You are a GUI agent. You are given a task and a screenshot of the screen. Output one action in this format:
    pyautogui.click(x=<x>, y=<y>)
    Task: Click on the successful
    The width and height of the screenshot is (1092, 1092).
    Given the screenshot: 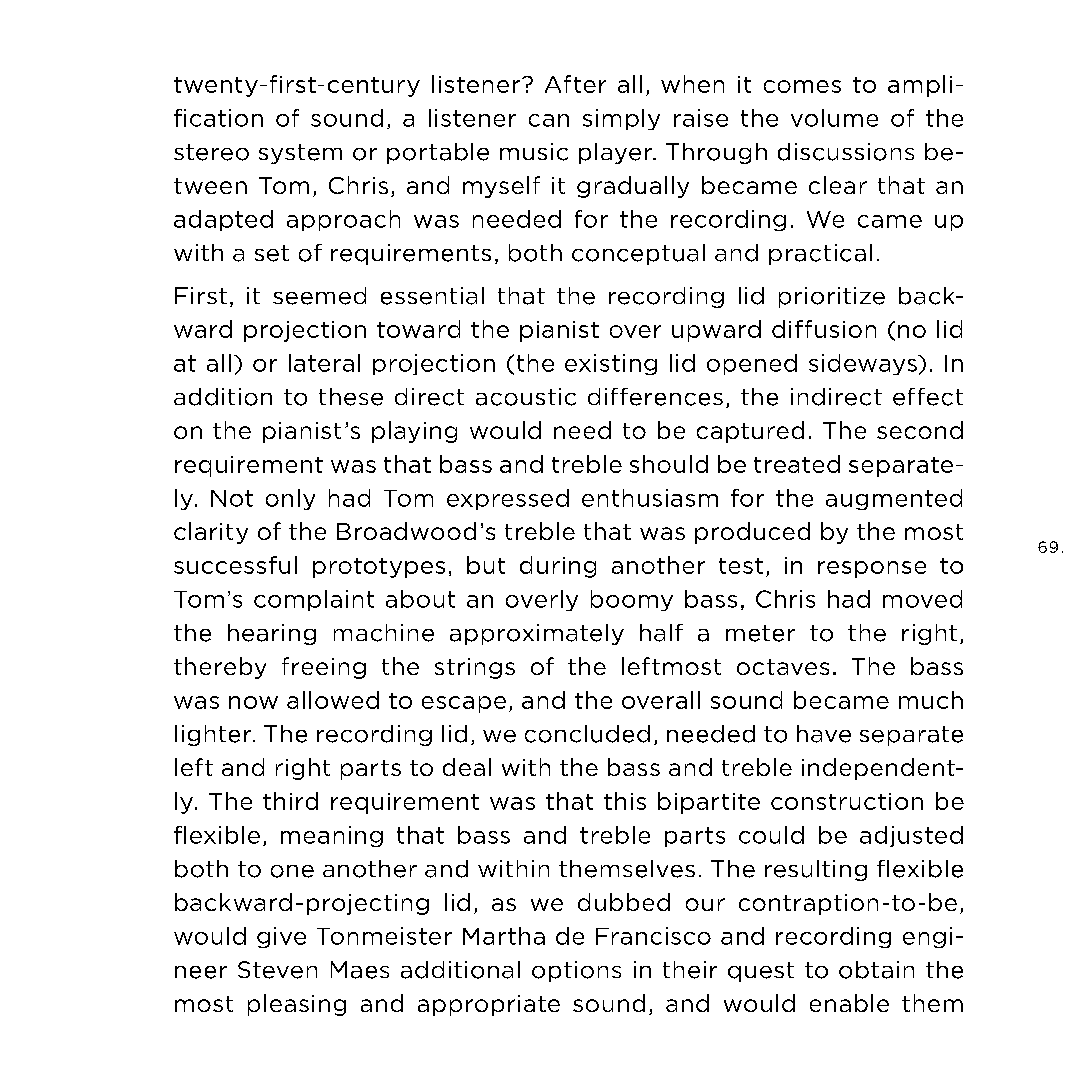 What is the action you would take?
    pyautogui.click(x=235, y=565)
